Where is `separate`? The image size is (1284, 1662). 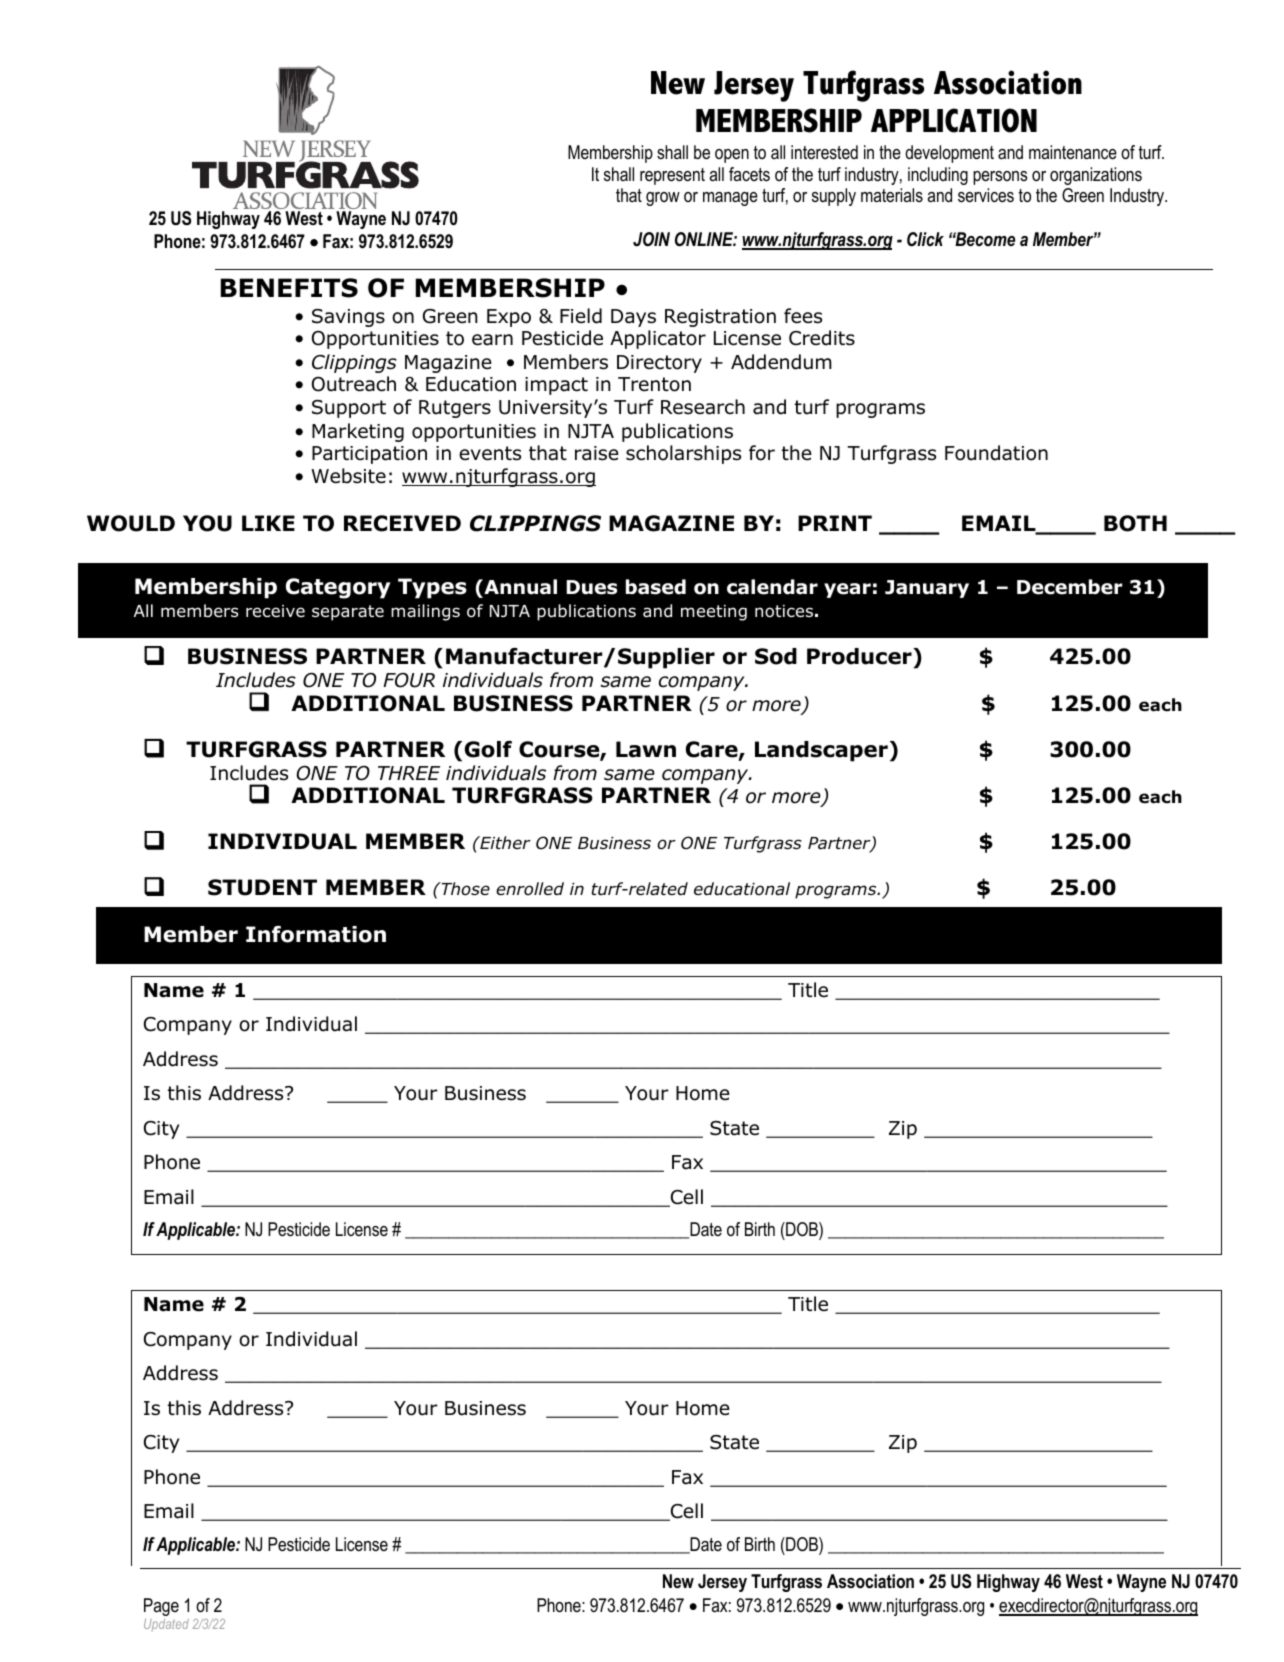 separate is located at coordinates (348, 613).
